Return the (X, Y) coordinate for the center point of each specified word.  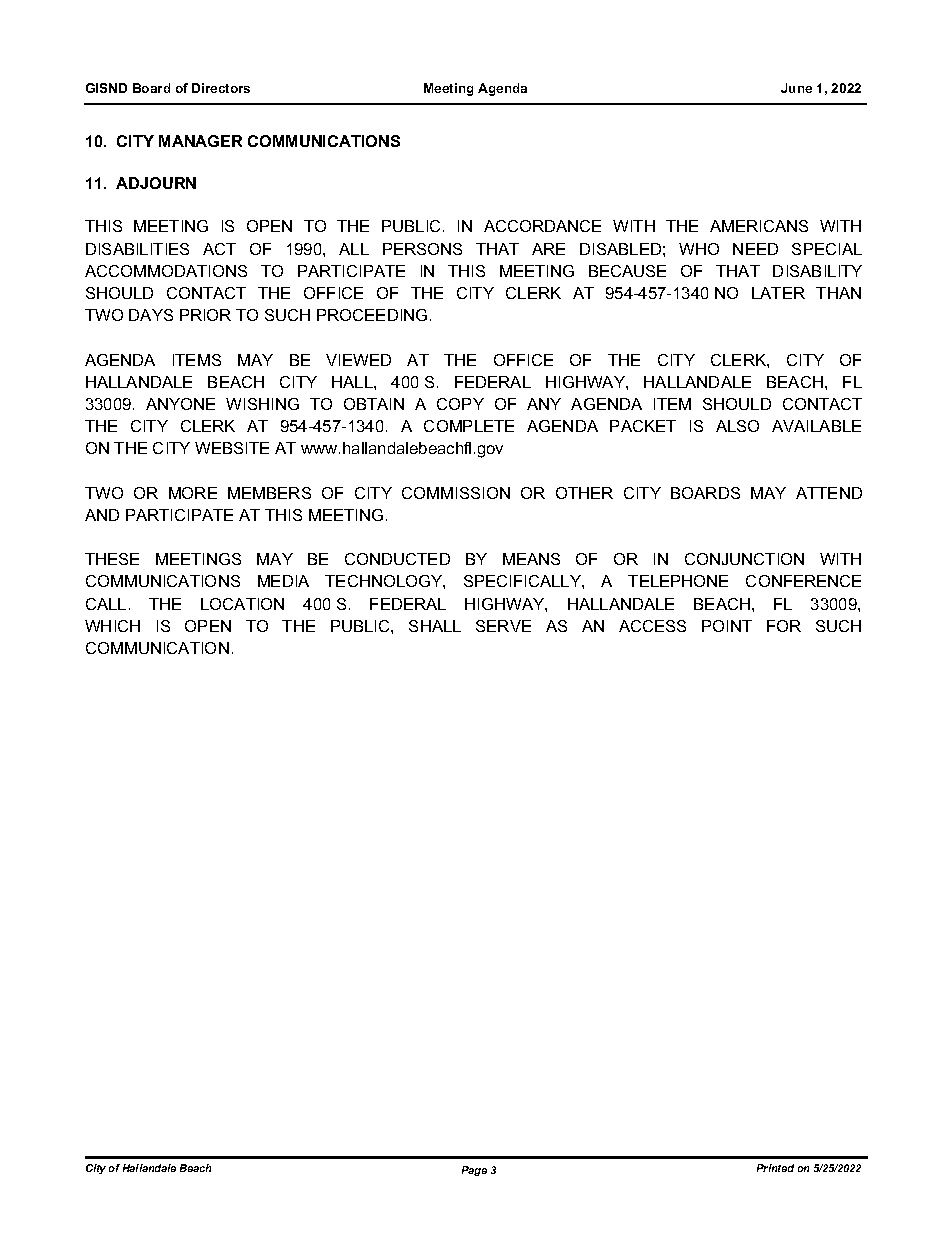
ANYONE (180, 404)
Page (474, 1171)
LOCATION (242, 604)
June (796, 88)
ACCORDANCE (542, 226)
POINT (727, 626)
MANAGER (200, 141)
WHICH (112, 626)
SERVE (503, 626)
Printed (775, 1168)
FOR (784, 626)
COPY (460, 404)
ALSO (737, 426)
